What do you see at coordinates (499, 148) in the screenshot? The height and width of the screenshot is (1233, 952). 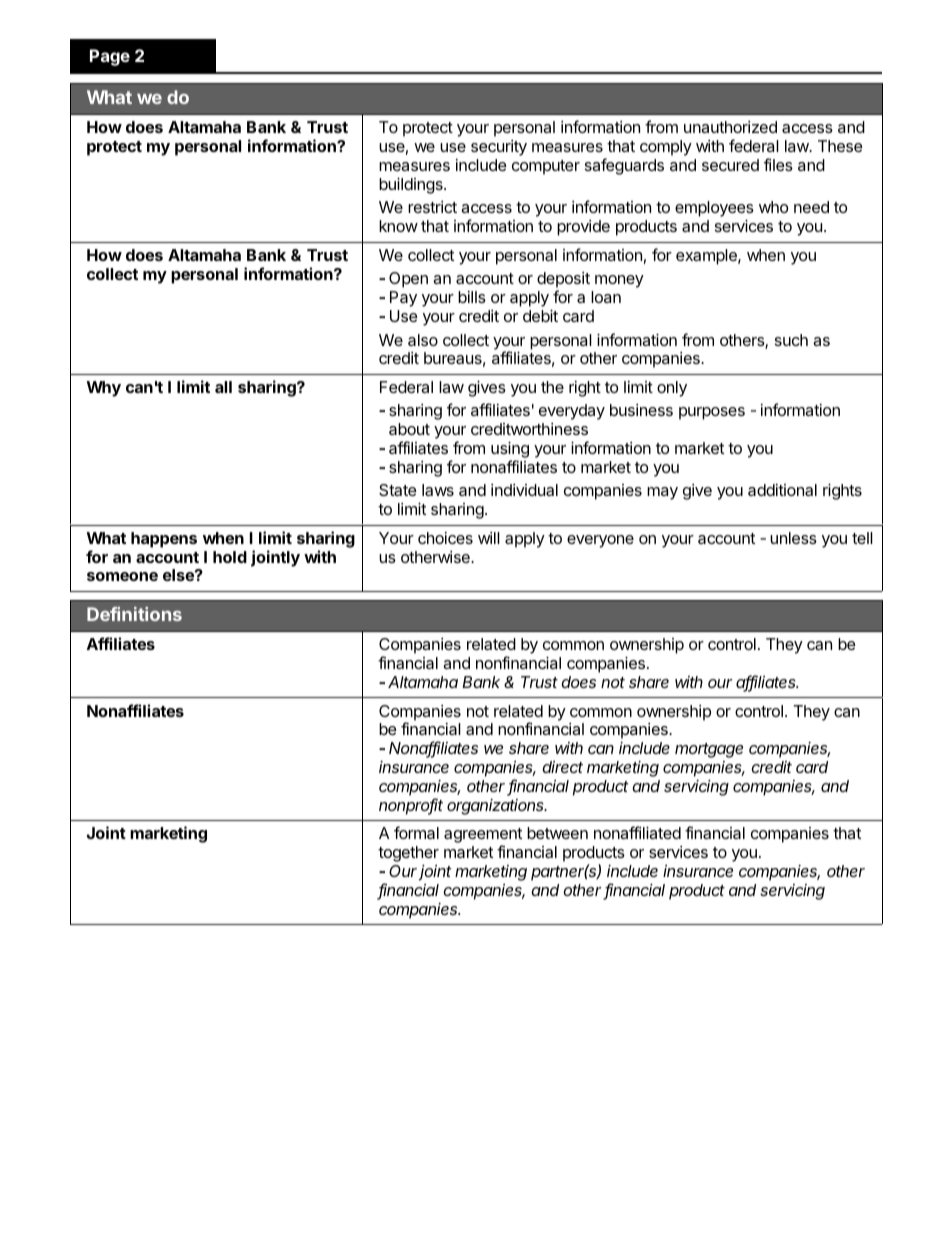 I see `security` at bounding box center [499, 148].
